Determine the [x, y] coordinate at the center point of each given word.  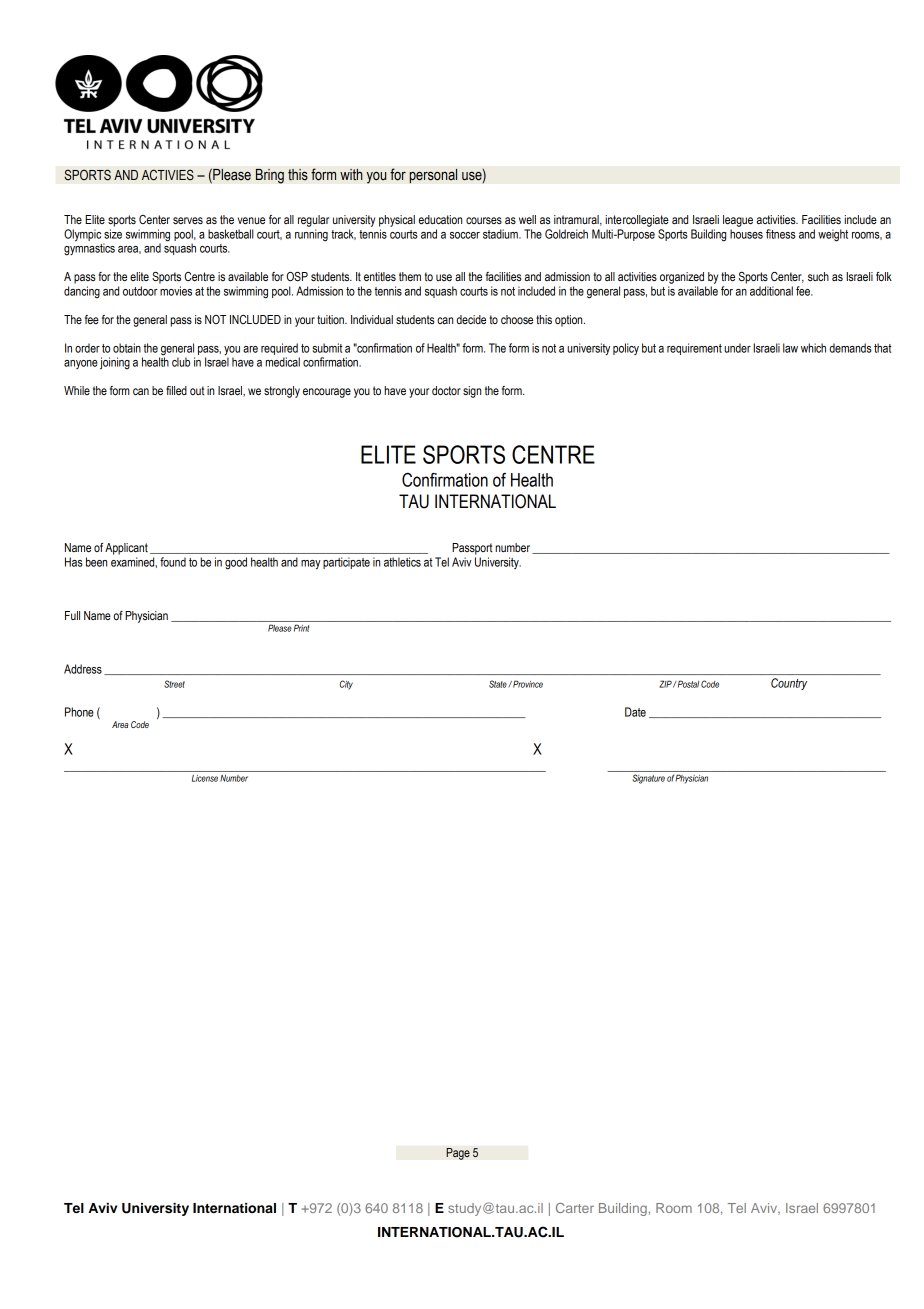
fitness [781, 234]
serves [188, 220]
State [499, 684]
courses [484, 220]
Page [458, 1154]
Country [789, 684]
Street [174, 684]
